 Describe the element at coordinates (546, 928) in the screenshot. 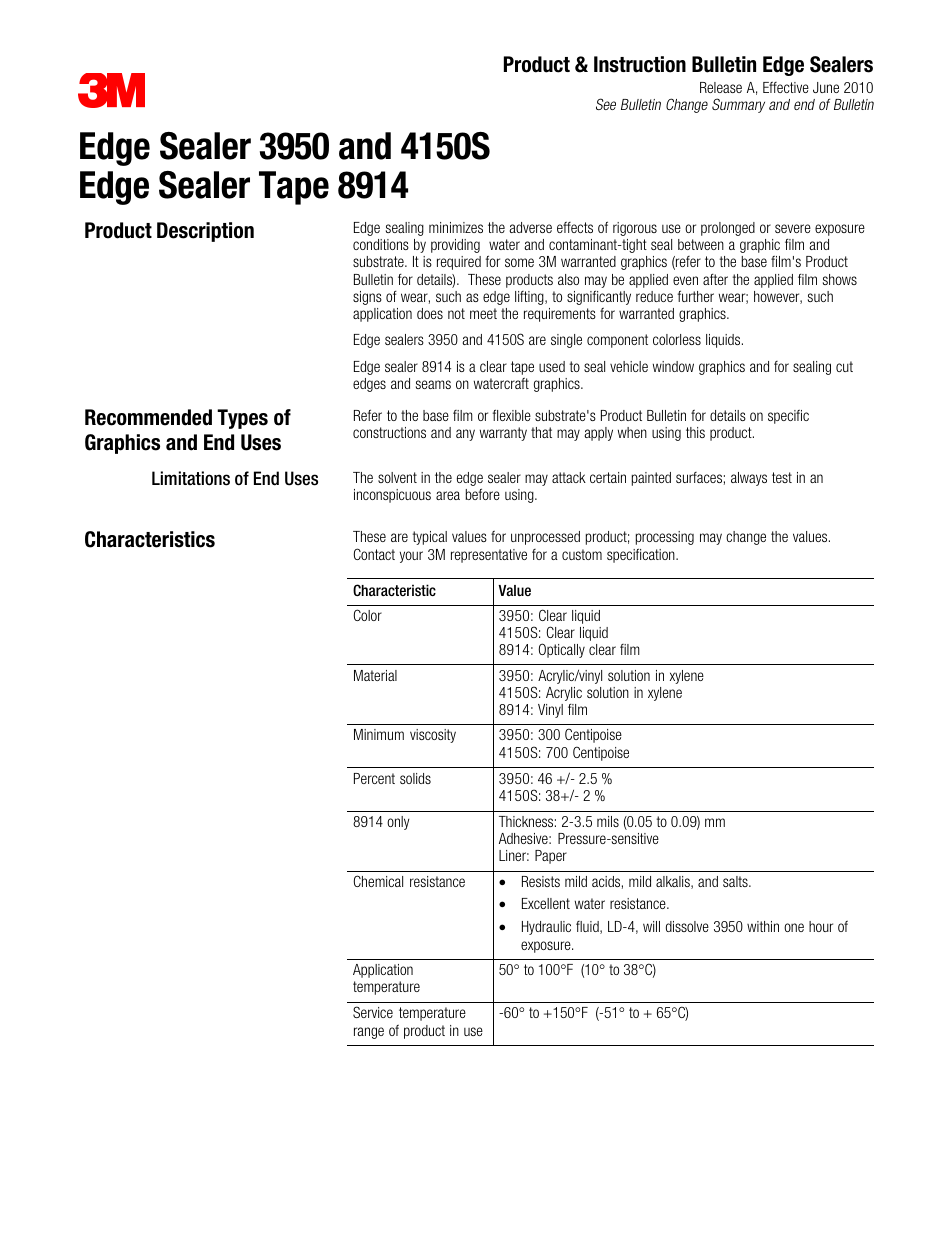

I see `Hydraulic` at that location.
